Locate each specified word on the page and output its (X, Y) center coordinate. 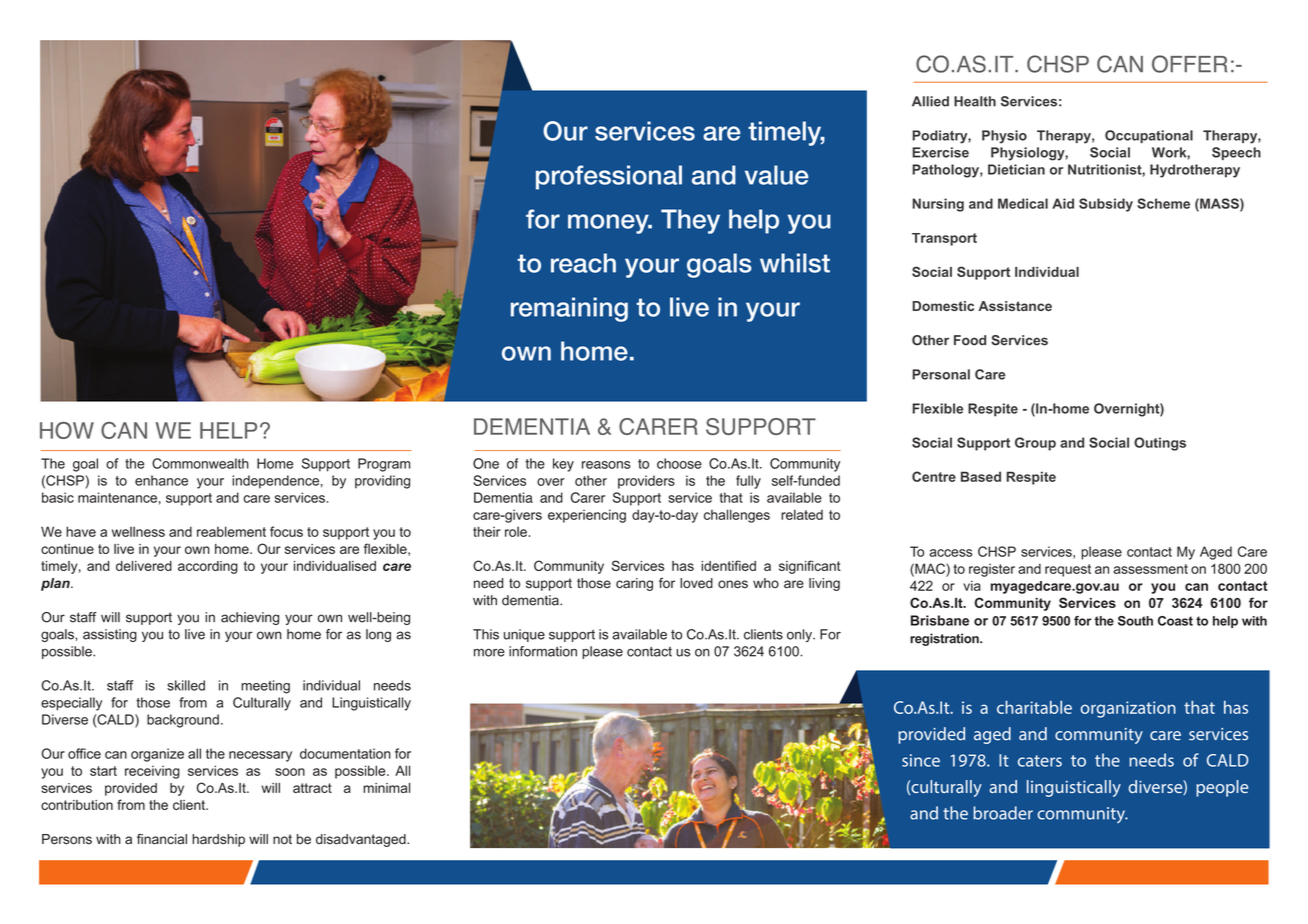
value (777, 175)
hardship (218, 840)
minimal (386, 788)
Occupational (1149, 136)
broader (1003, 813)
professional (609, 177)
